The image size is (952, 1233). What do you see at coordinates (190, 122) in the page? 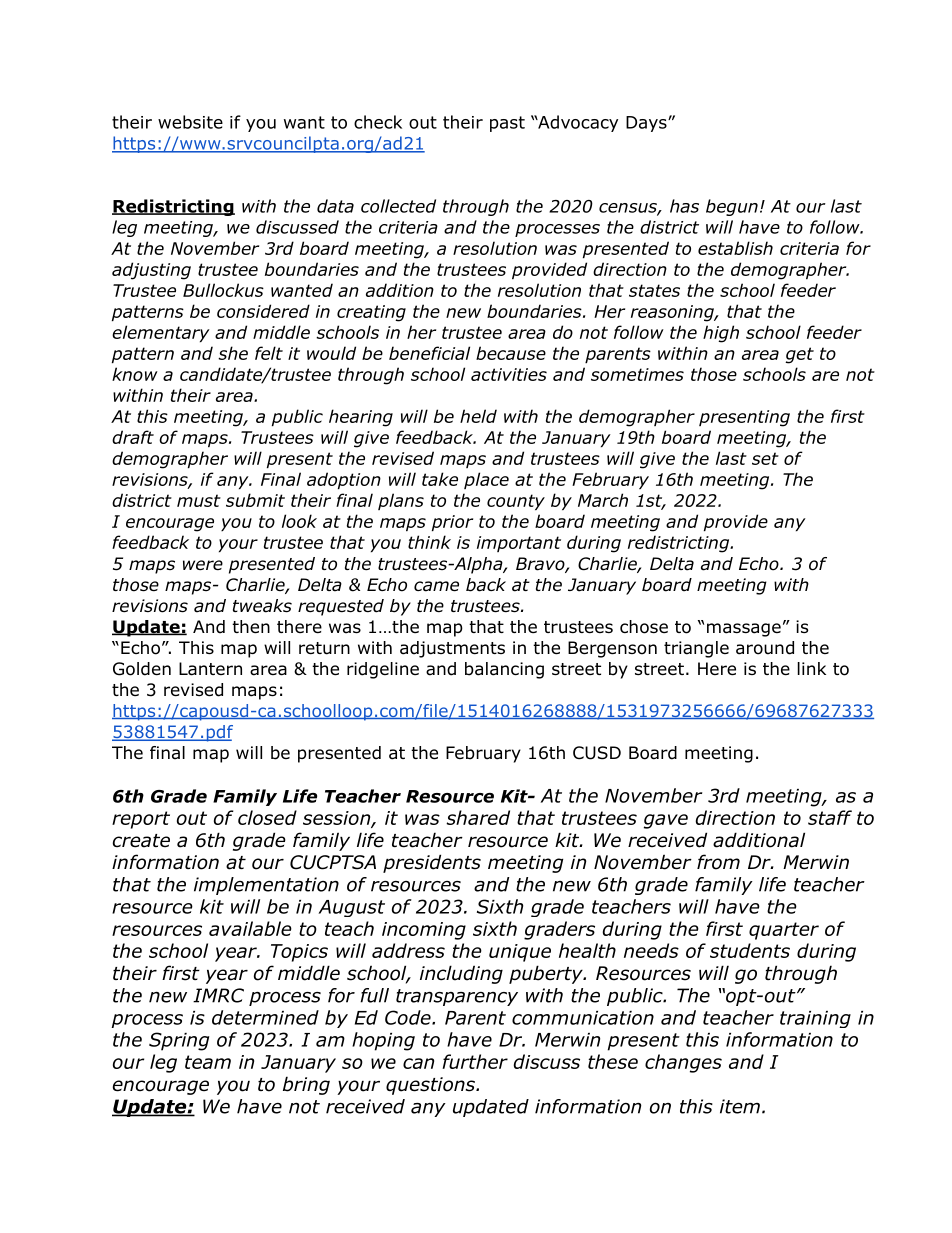
I see `website` at bounding box center [190, 122].
